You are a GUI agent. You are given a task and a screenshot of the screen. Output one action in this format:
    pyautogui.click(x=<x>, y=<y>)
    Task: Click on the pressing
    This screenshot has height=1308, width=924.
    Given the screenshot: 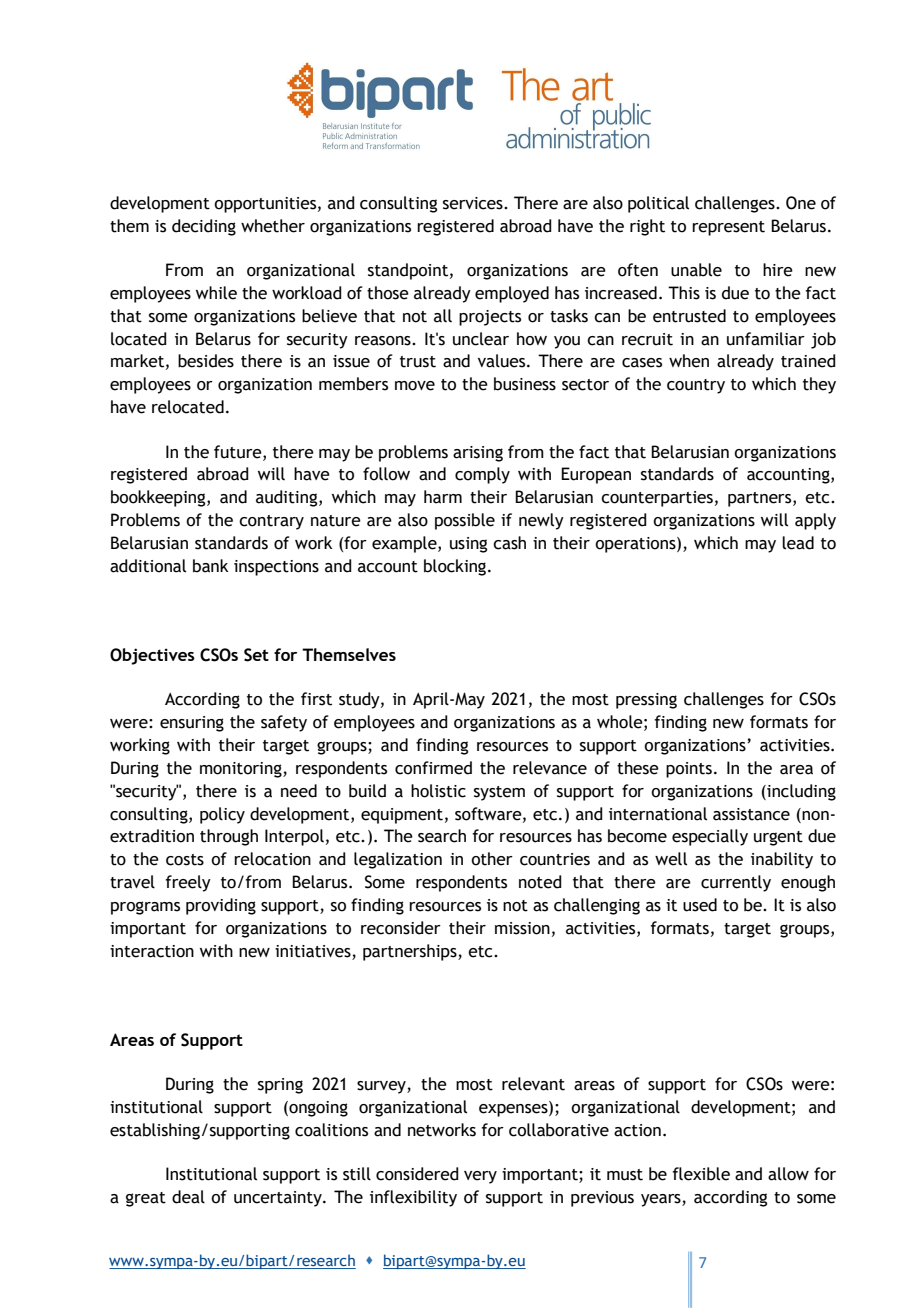 What is the action you would take?
    pyautogui.click(x=646, y=701)
